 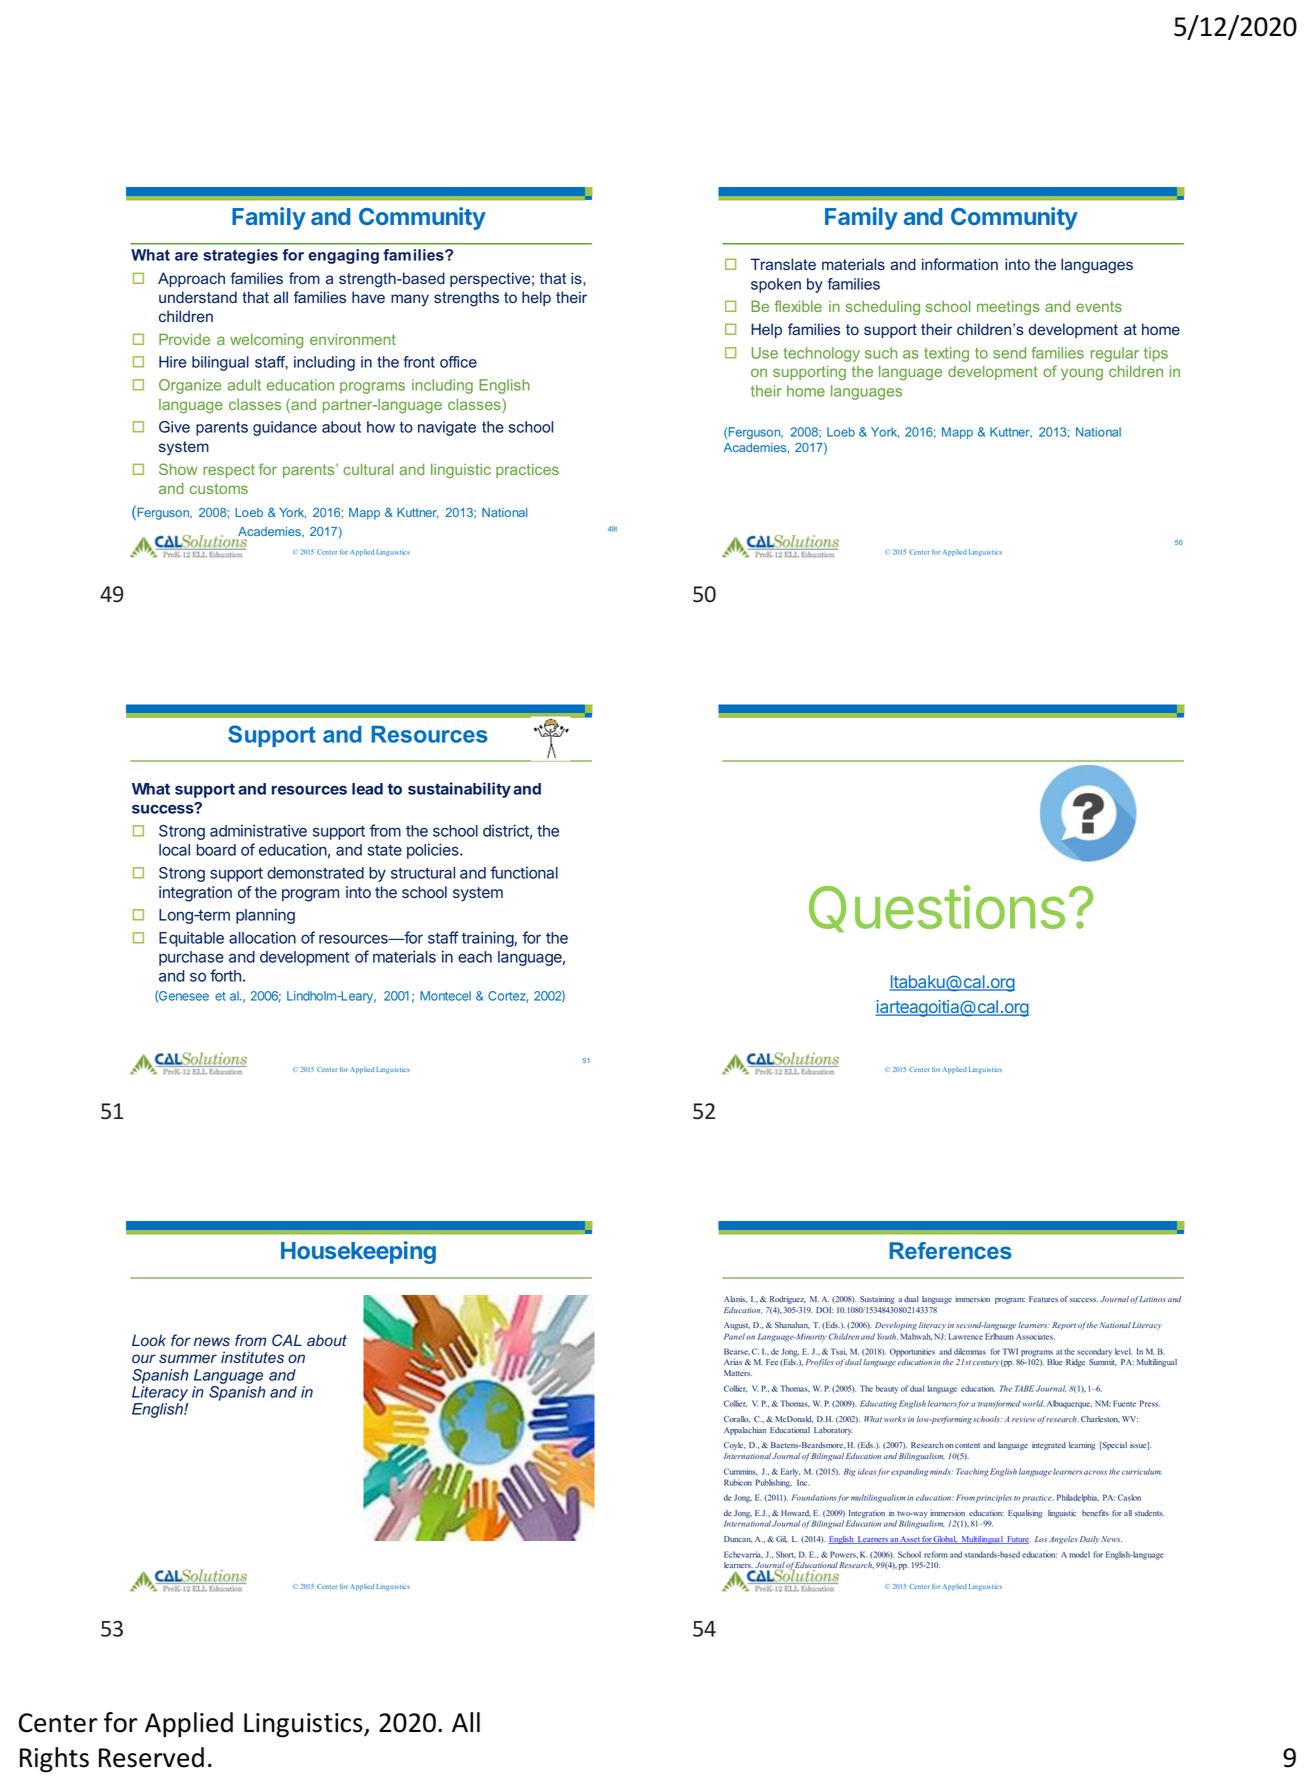 What do you see at coordinates (458, 362) in the image?
I see `office` at bounding box center [458, 362].
